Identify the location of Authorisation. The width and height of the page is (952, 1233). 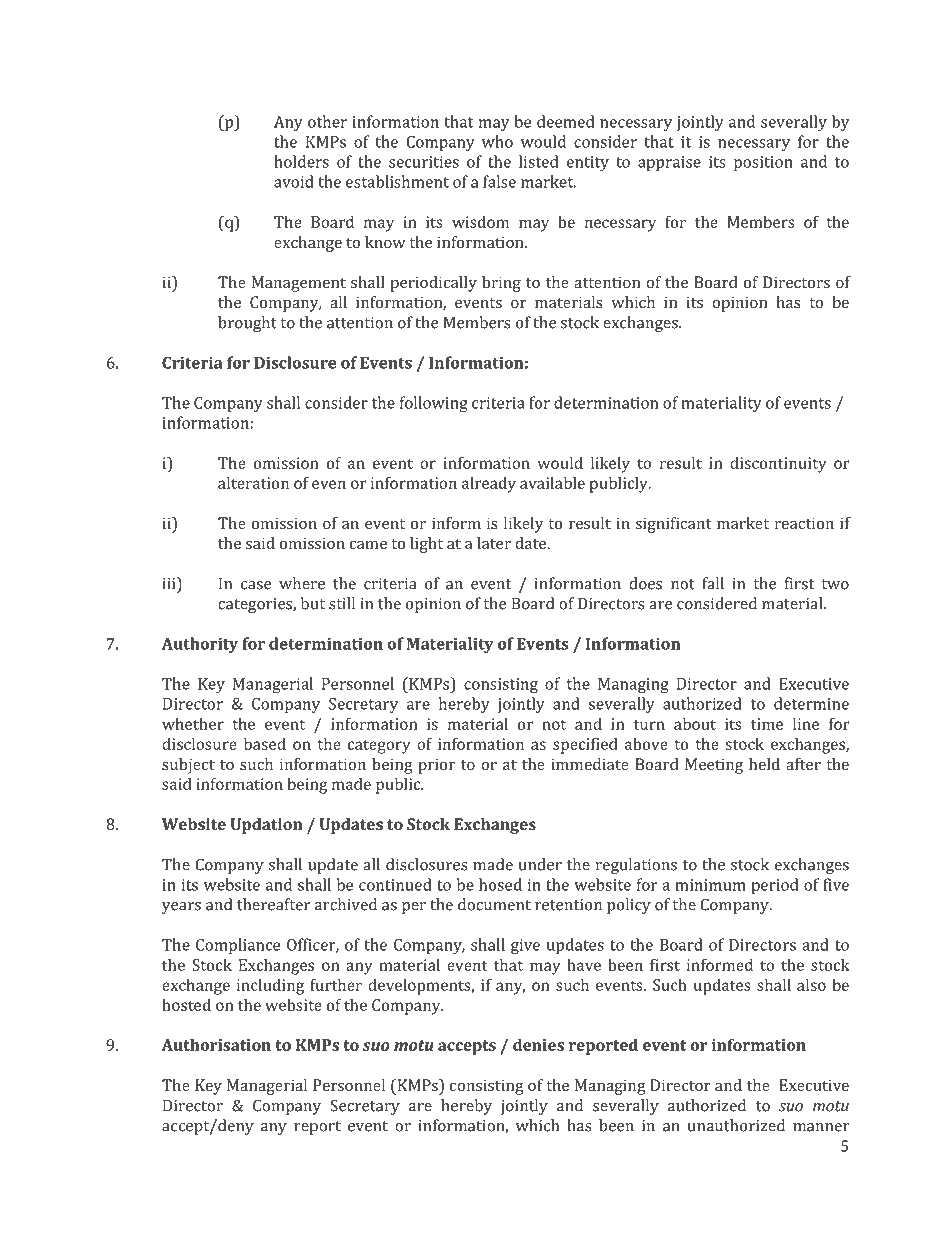
(216, 1044).
